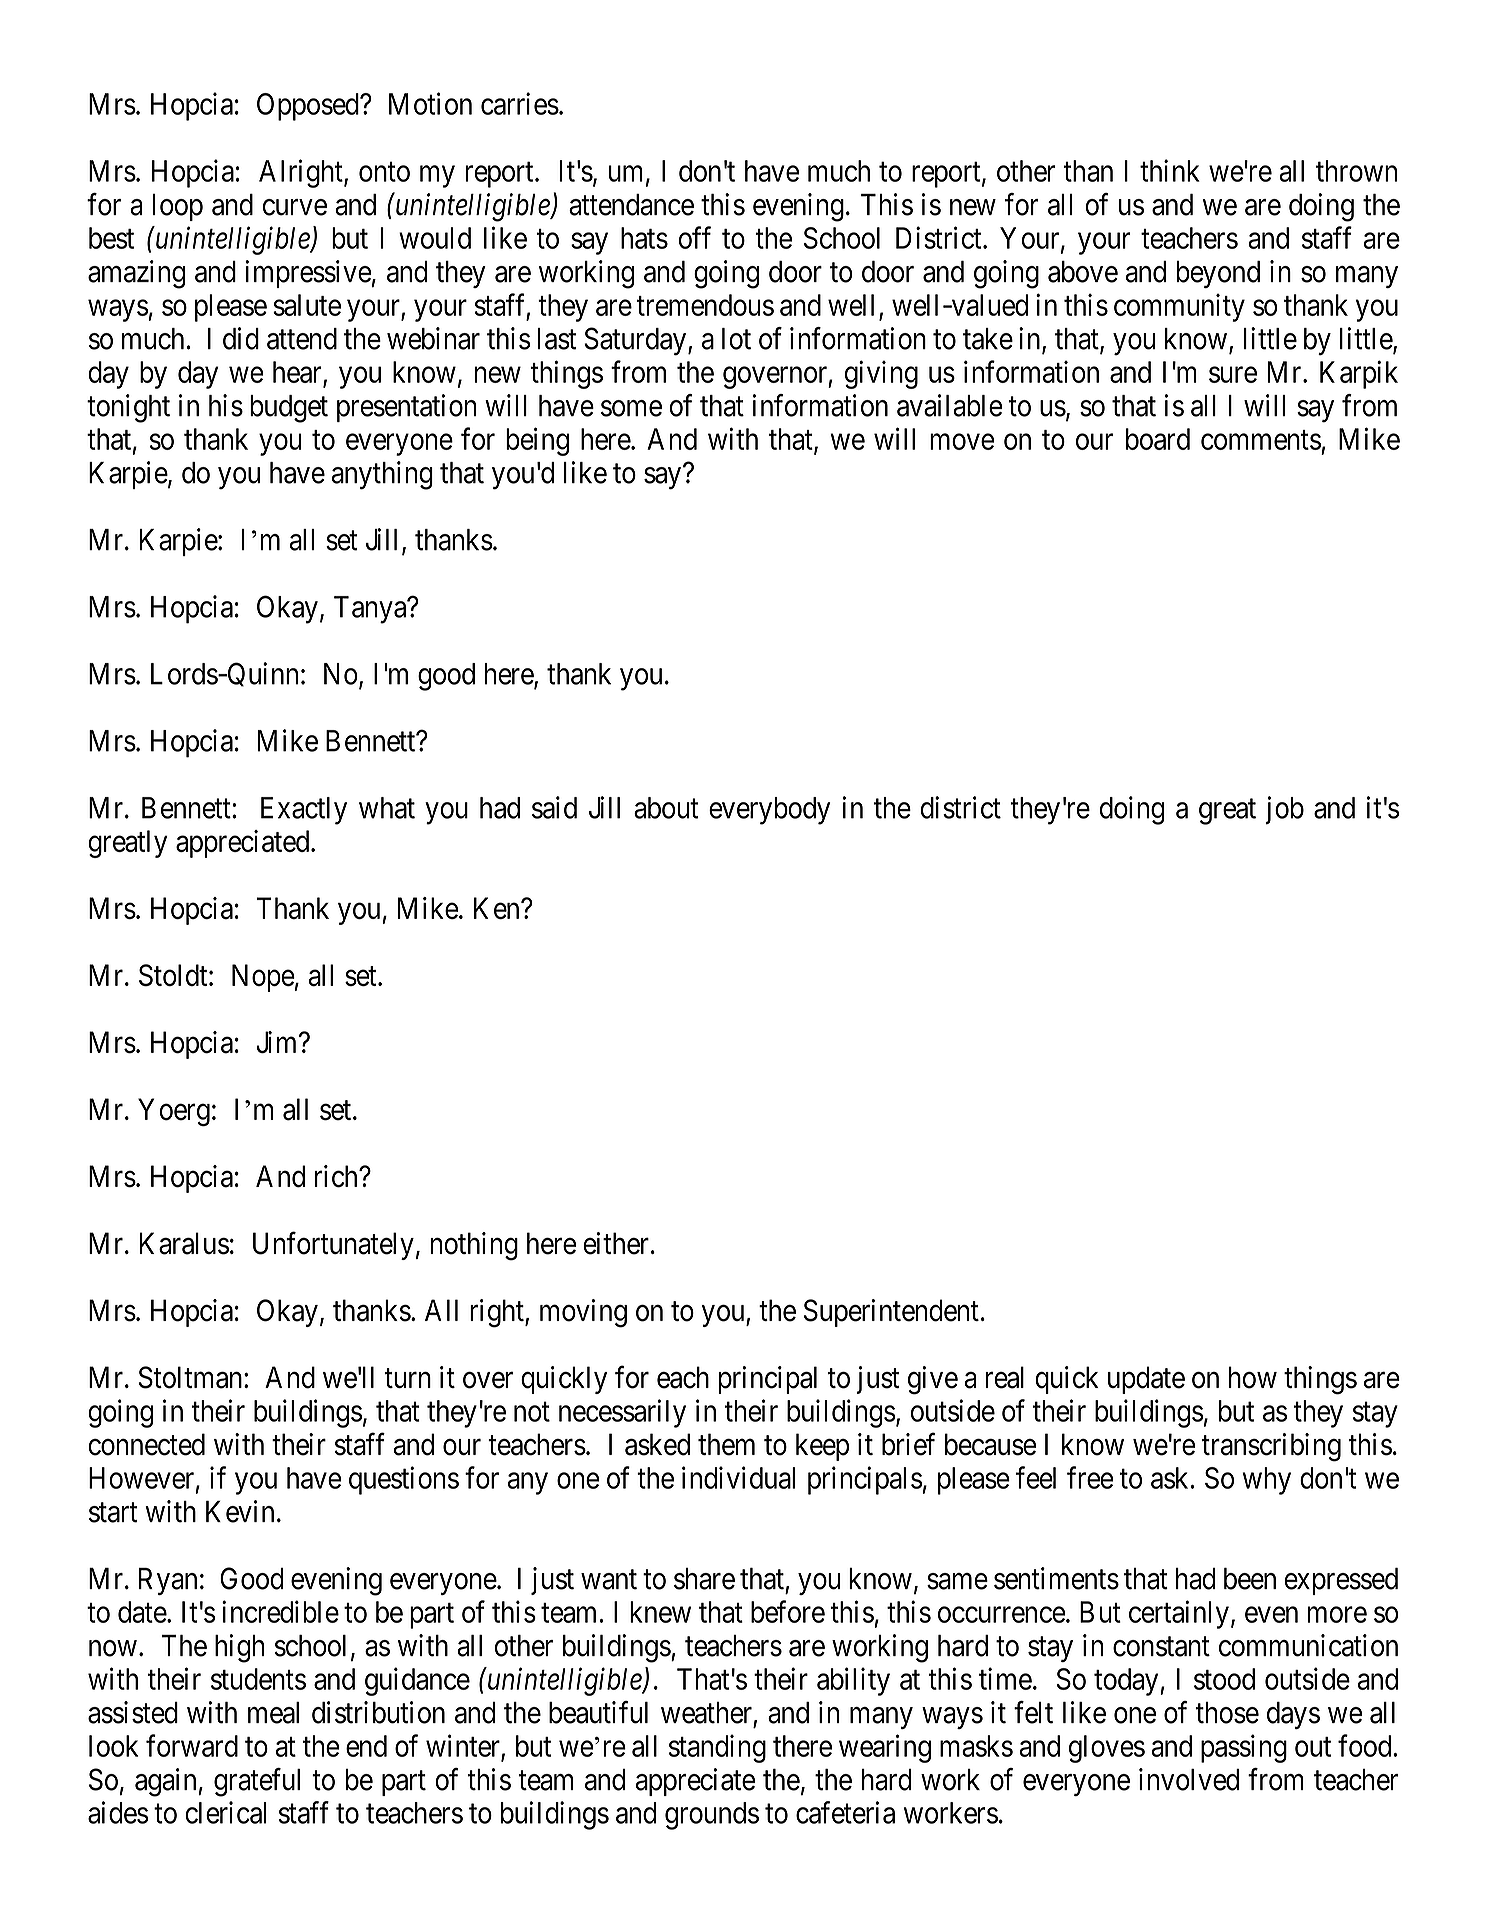 The height and width of the document is (1923, 1486). Describe the element at coordinates (1244, 1748) in the document. I see `passing` at that location.
